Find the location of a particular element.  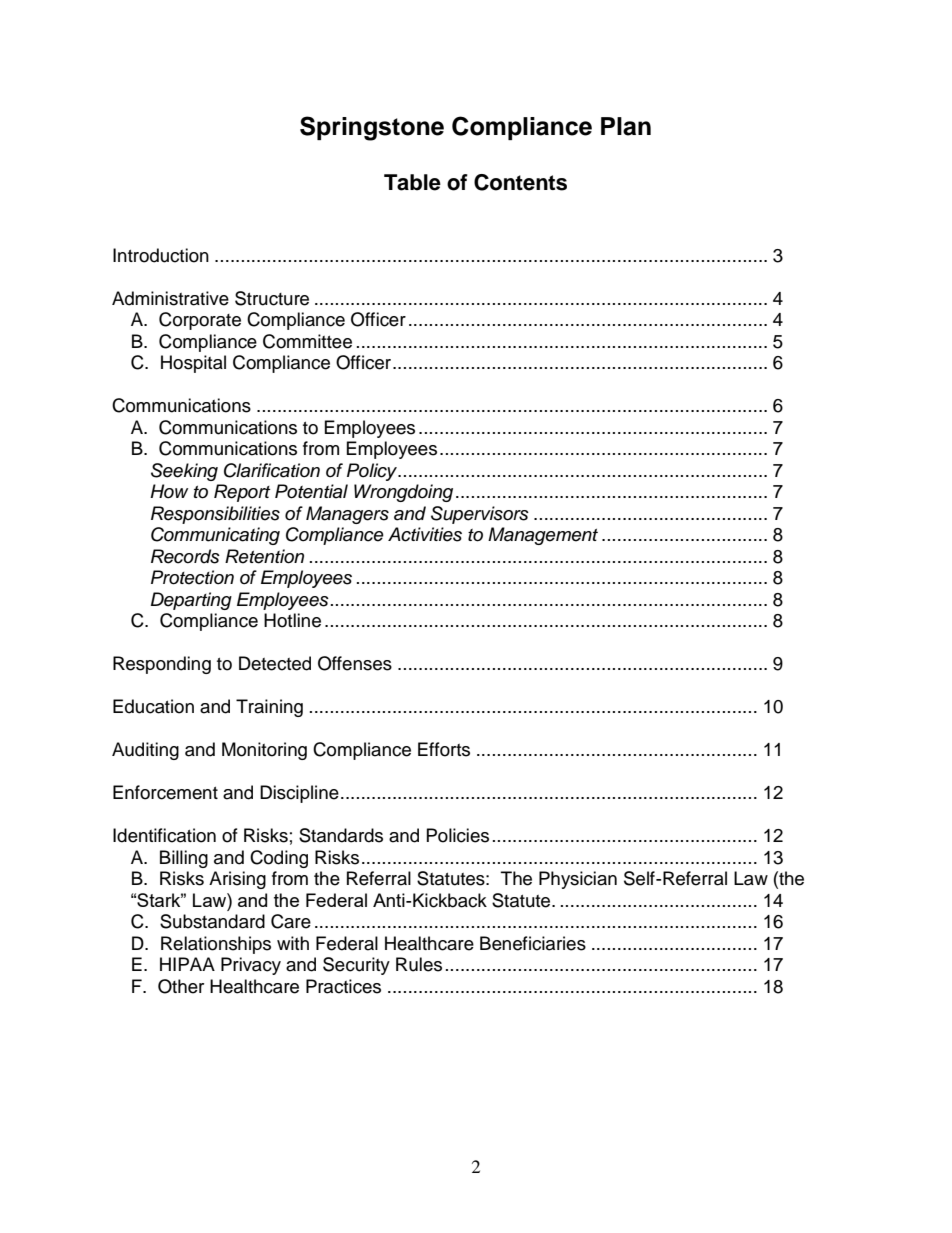

HIPAA is located at coordinates (187, 964).
